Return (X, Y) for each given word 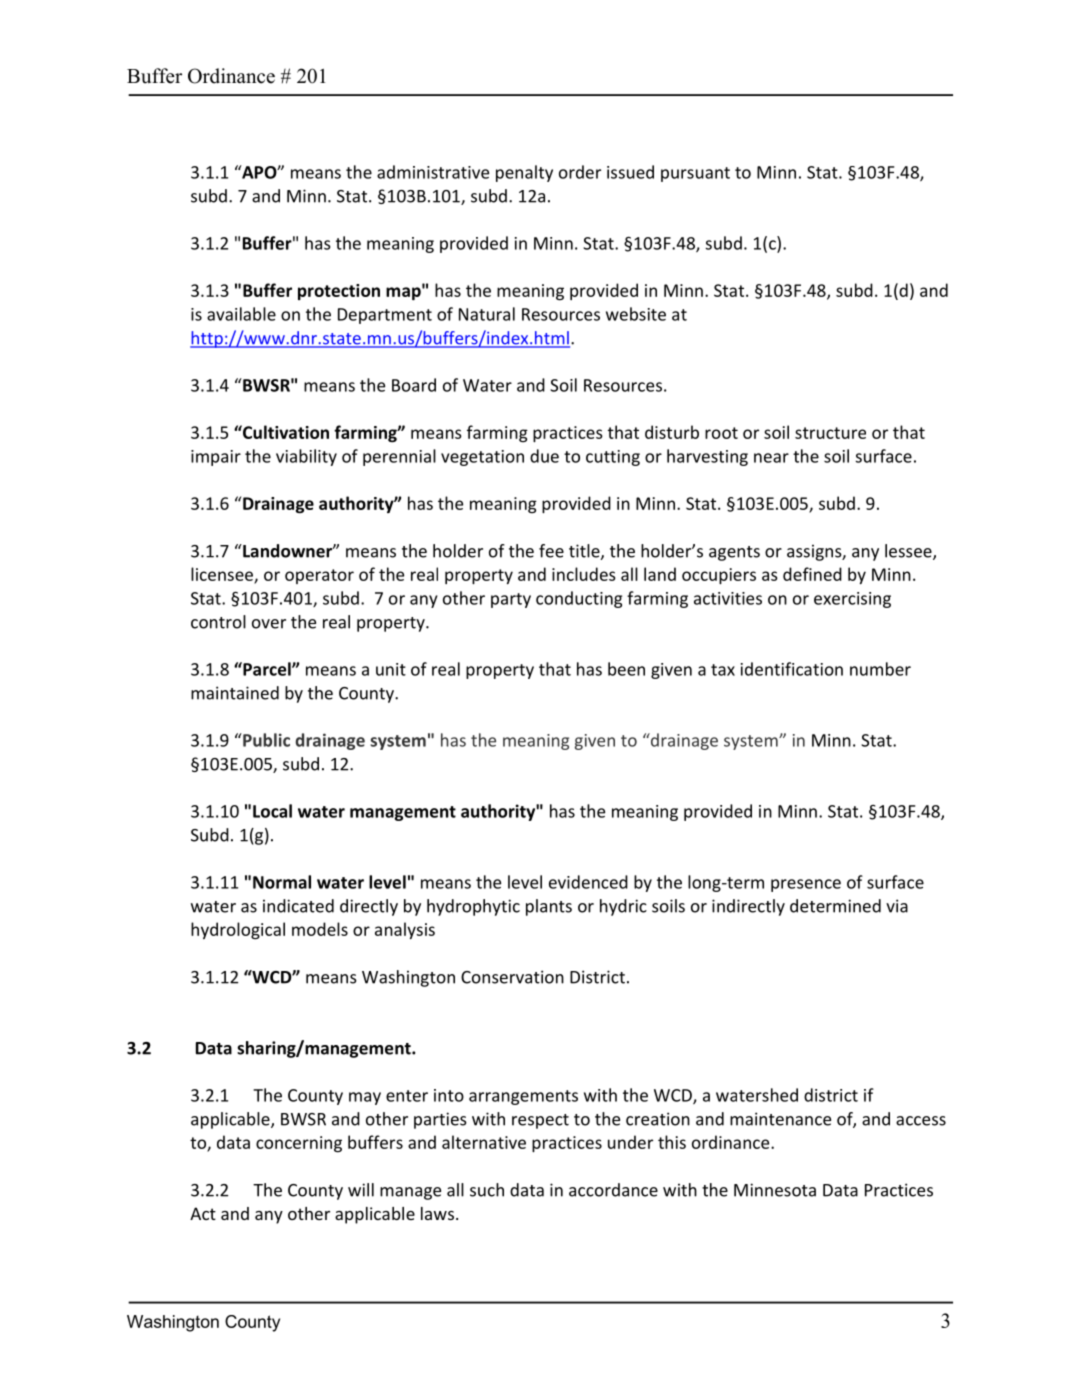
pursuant (695, 174)
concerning (299, 1144)
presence (806, 885)
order (580, 172)
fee (551, 551)
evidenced (588, 882)
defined (812, 574)
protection (339, 292)
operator (319, 576)
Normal (282, 882)
